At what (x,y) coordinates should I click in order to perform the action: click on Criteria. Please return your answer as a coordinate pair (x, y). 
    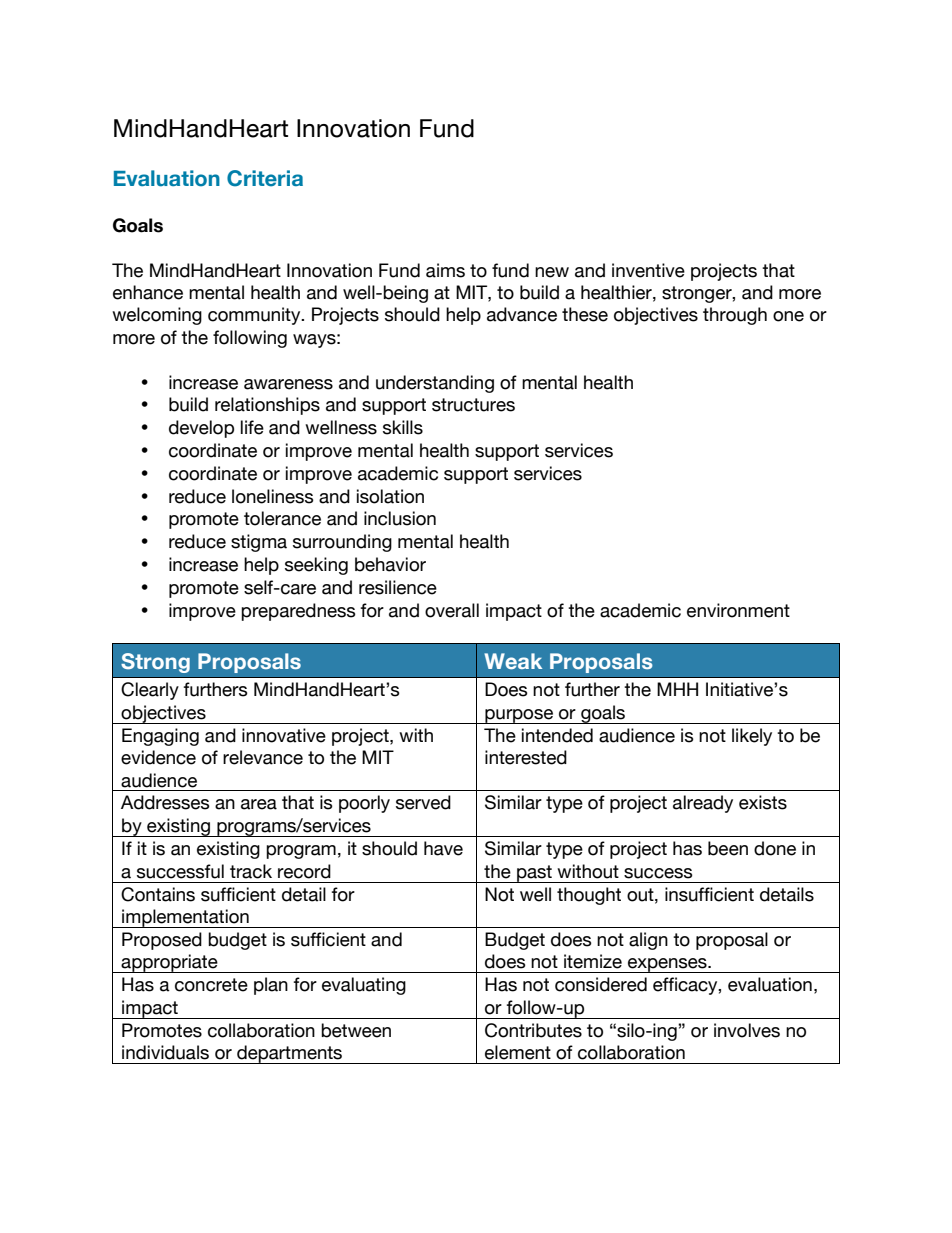
    Looking at the image, I should click on (265, 178).
